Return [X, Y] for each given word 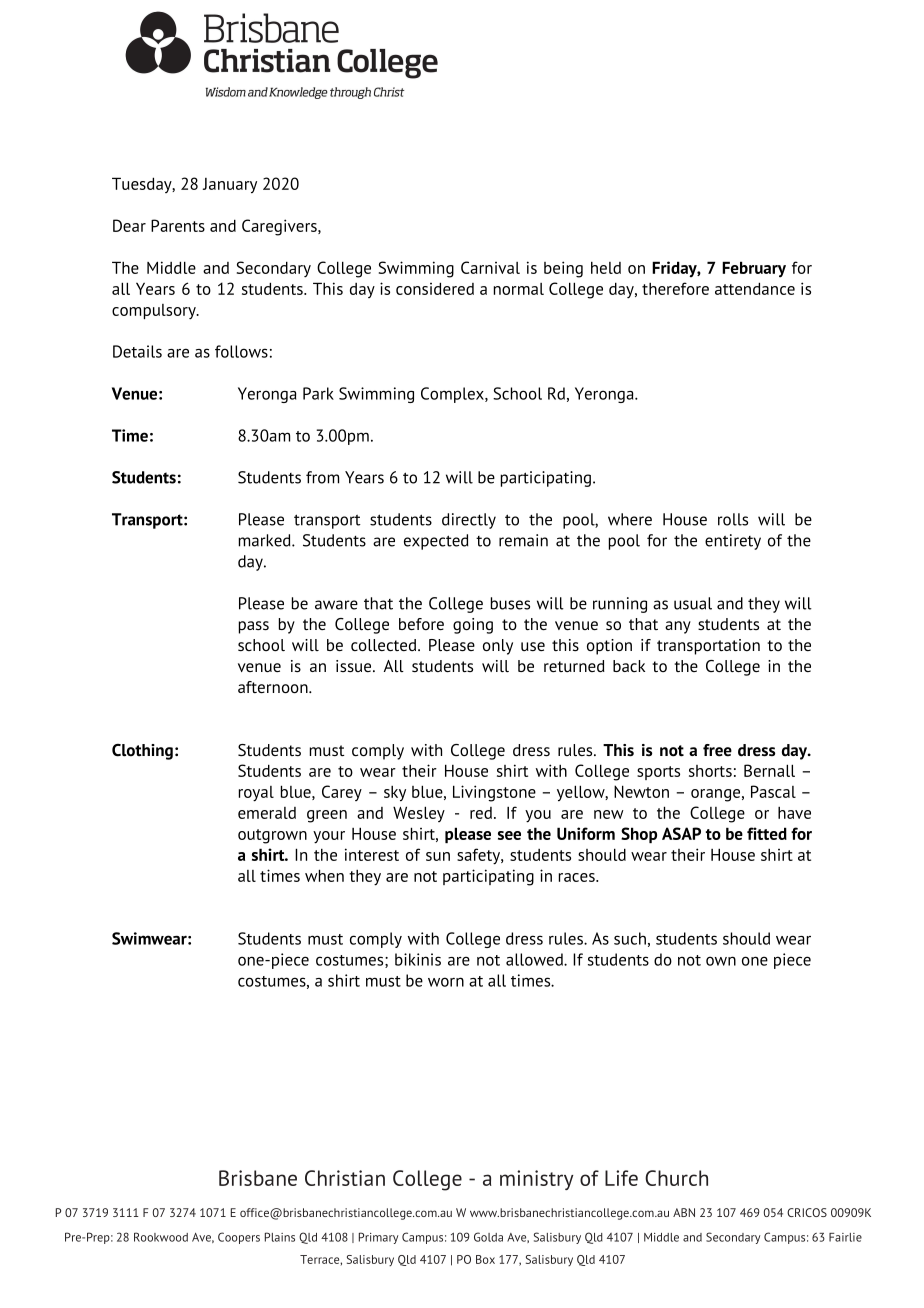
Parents [178, 225]
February [754, 269]
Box [485, 1259]
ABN [684, 1212]
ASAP [681, 833]
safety [479, 856]
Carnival [490, 267]
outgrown [272, 836]
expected [436, 542]
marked [266, 540]
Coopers [239, 1238]
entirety [733, 542]
